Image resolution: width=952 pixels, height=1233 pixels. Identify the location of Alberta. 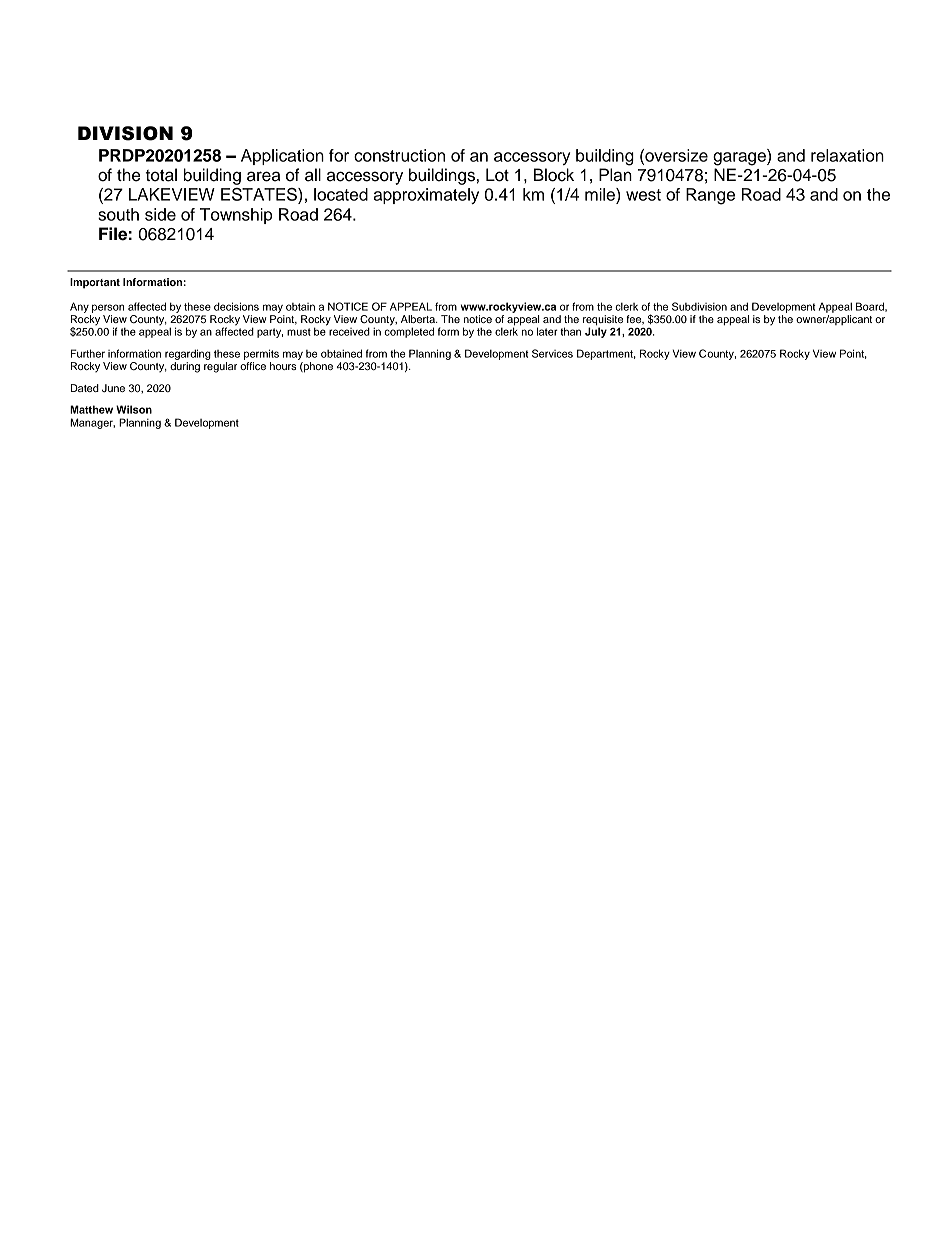
(419, 319).
